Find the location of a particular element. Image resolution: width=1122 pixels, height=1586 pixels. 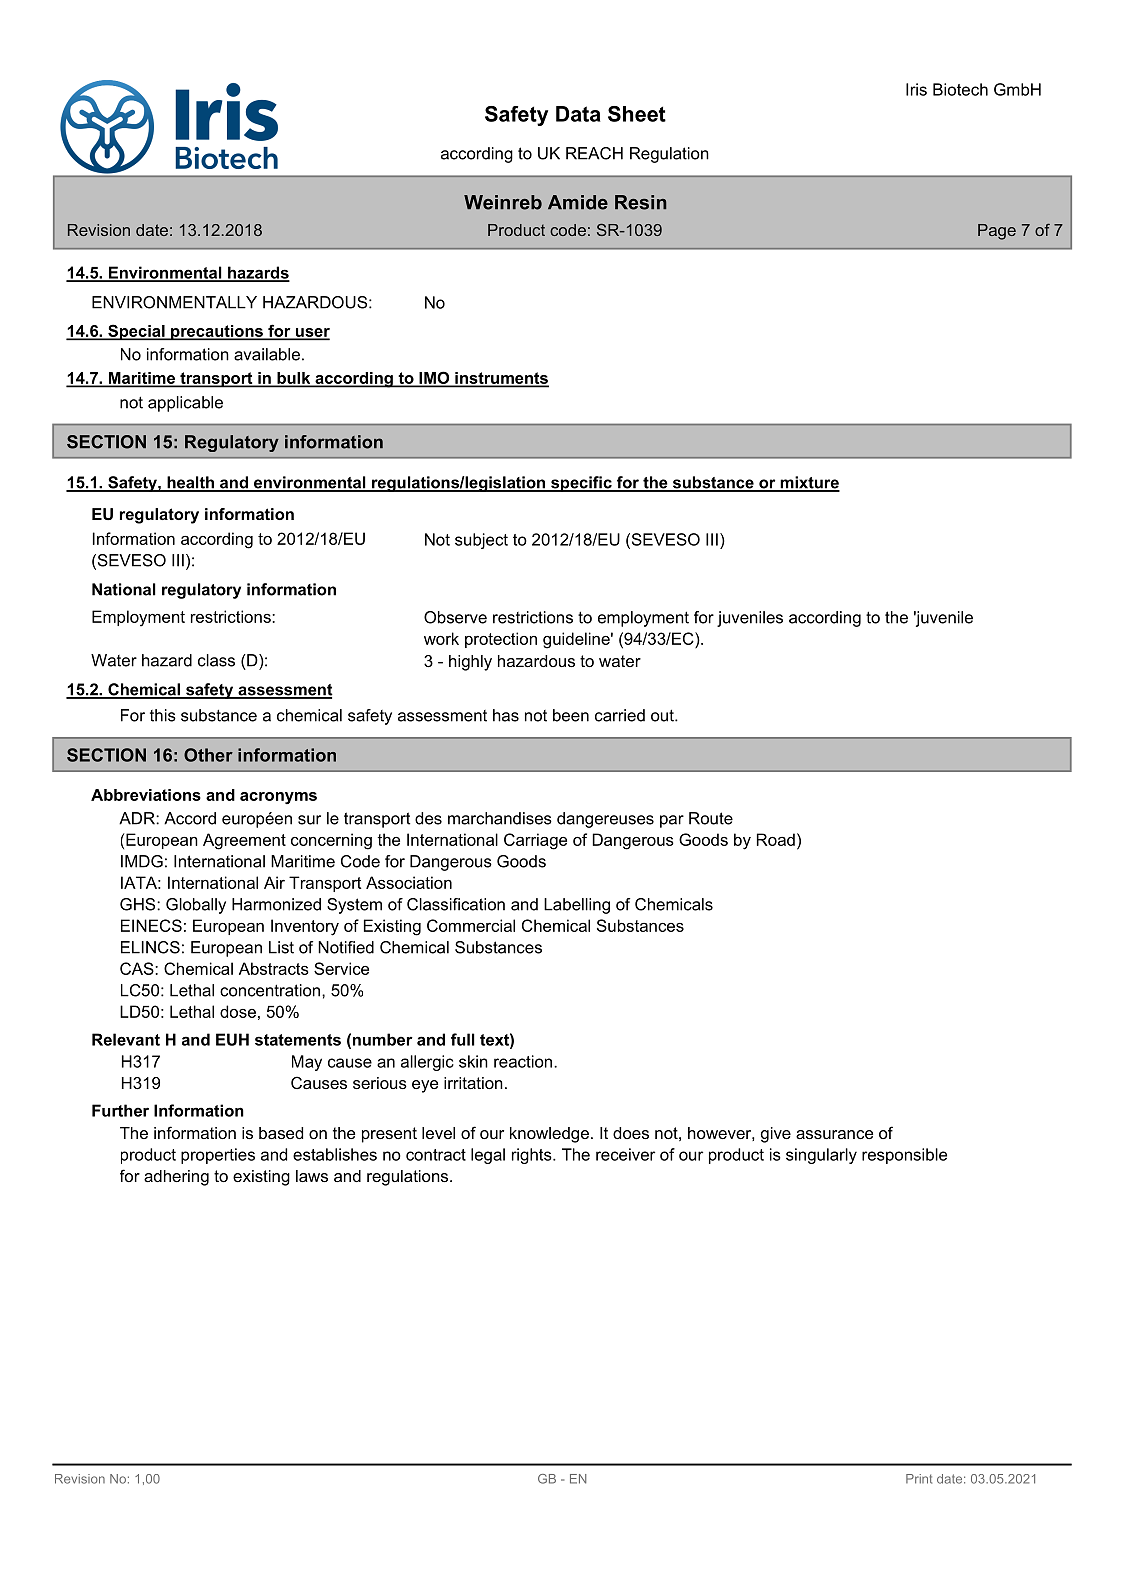

Iris is located at coordinates (916, 89).
